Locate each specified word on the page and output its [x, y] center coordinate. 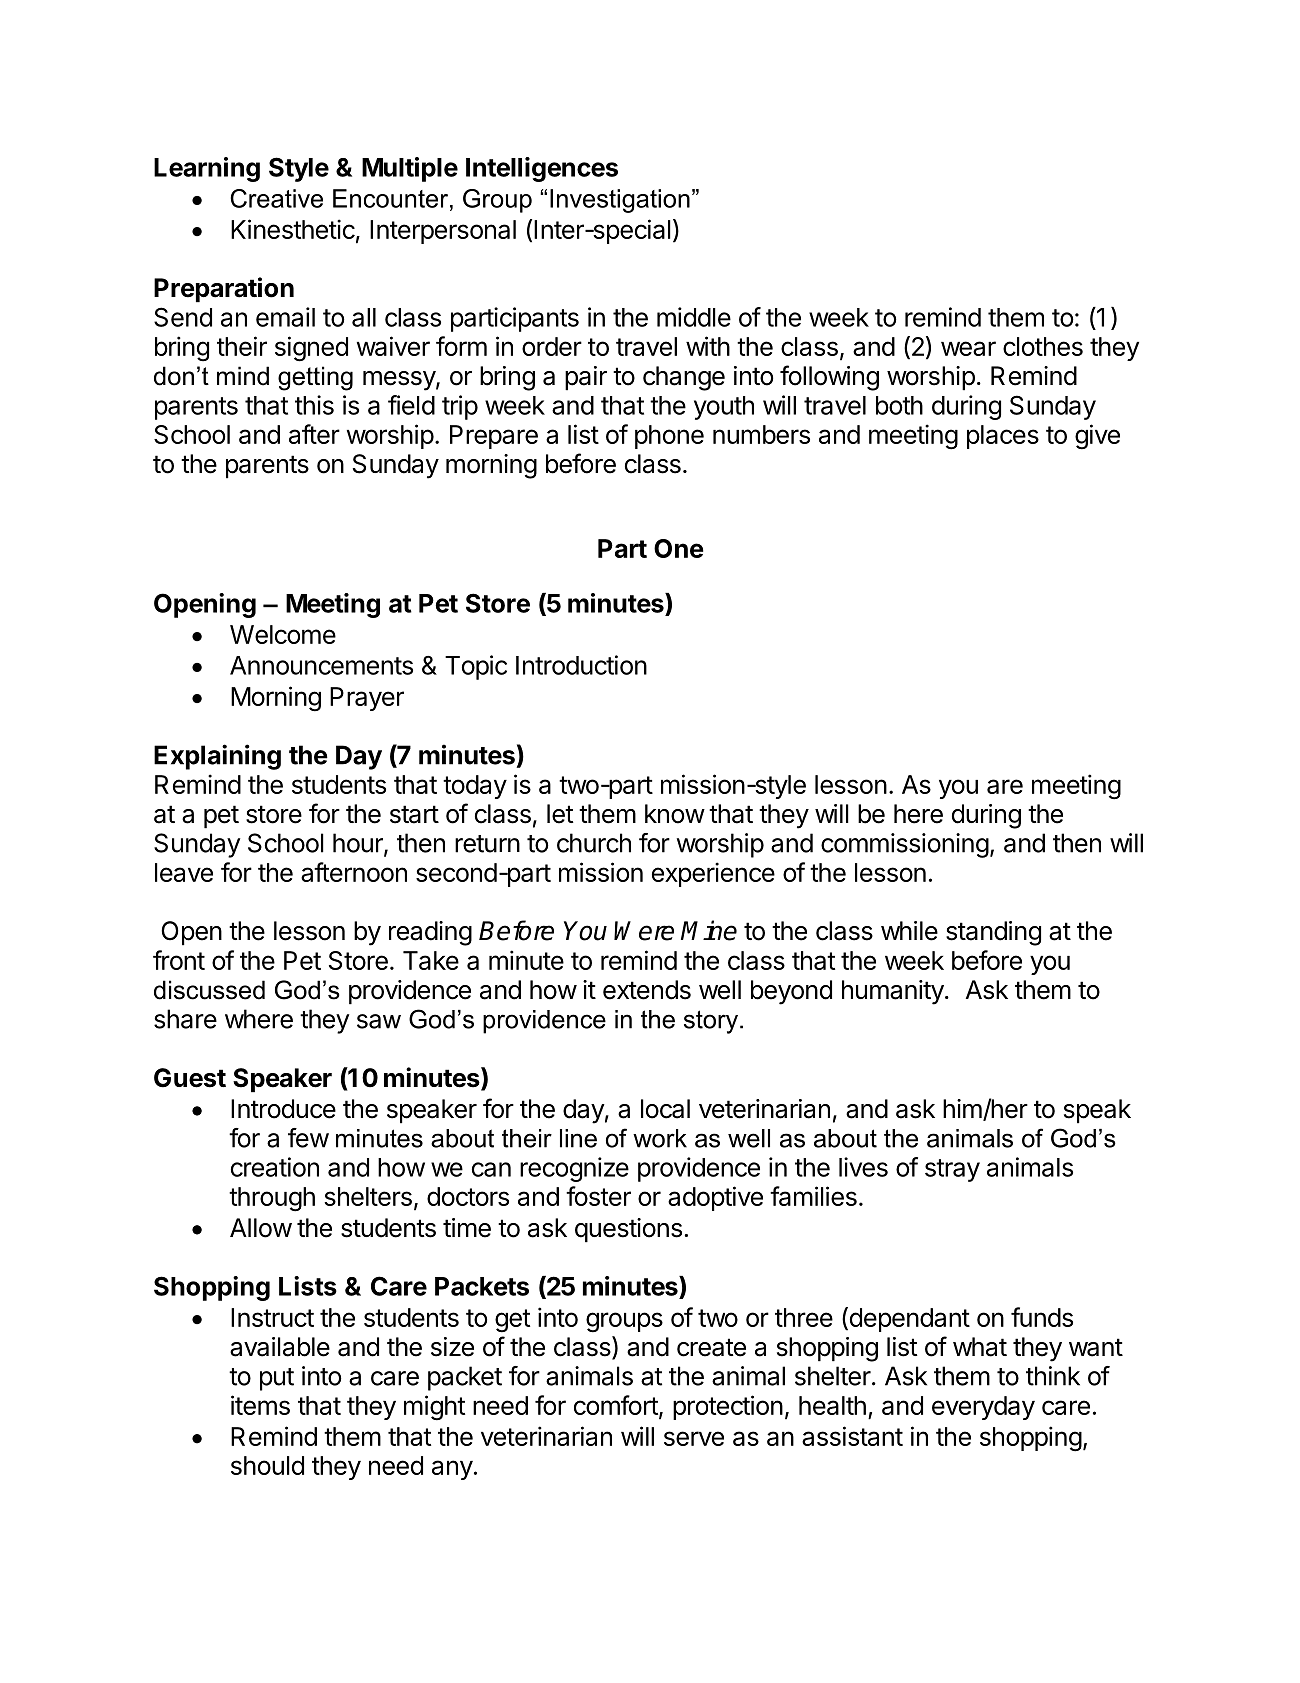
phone [669, 437]
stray [952, 1170]
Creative [276, 198]
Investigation [620, 201]
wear [968, 348]
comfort [616, 1405]
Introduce [283, 1109]
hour [359, 844]
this [314, 405]
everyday [983, 1408]
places [1003, 437]
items [260, 1405]
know [675, 814]
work [660, 1138]
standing [993, 933]
